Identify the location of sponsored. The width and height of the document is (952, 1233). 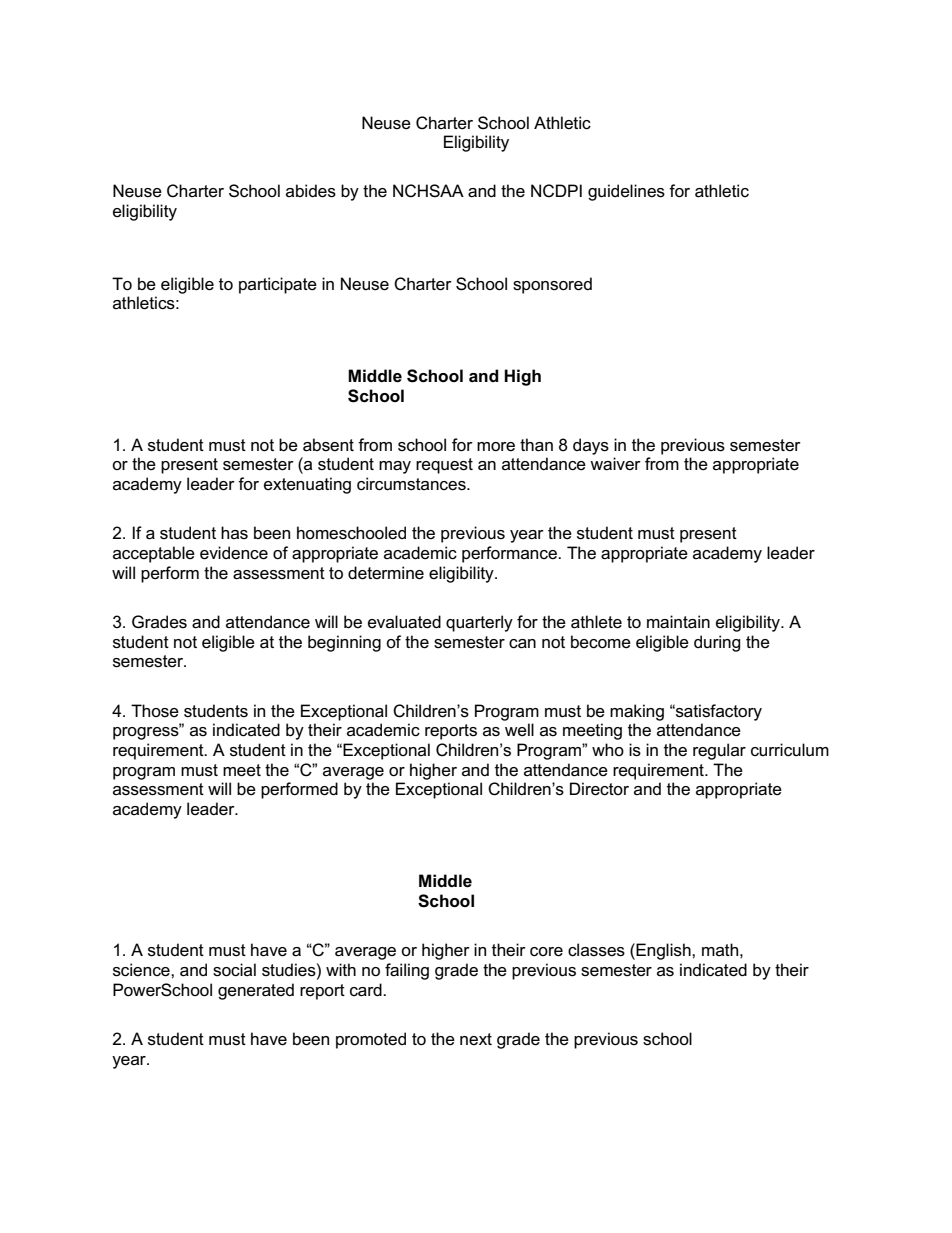
(552, 285).
